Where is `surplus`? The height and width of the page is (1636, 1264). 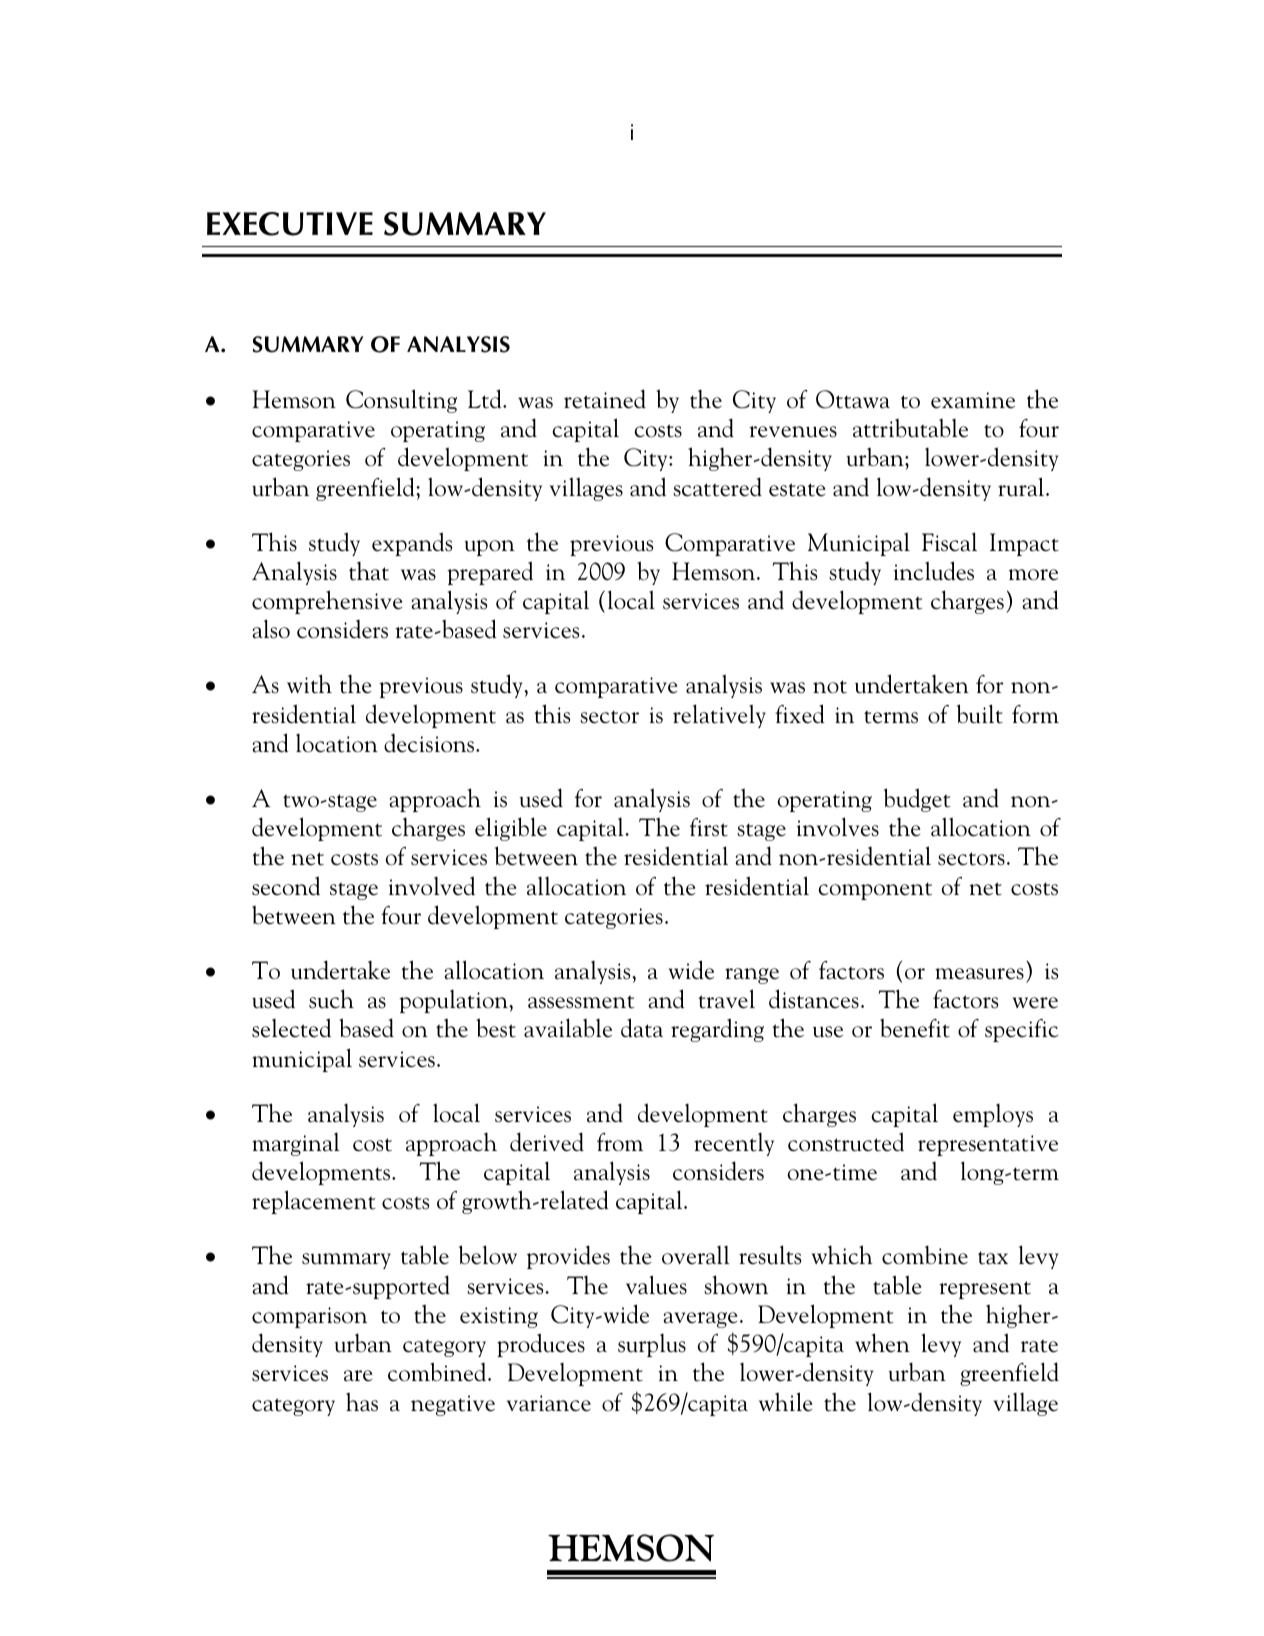 surplus is located at coordinates (652, 1345).
